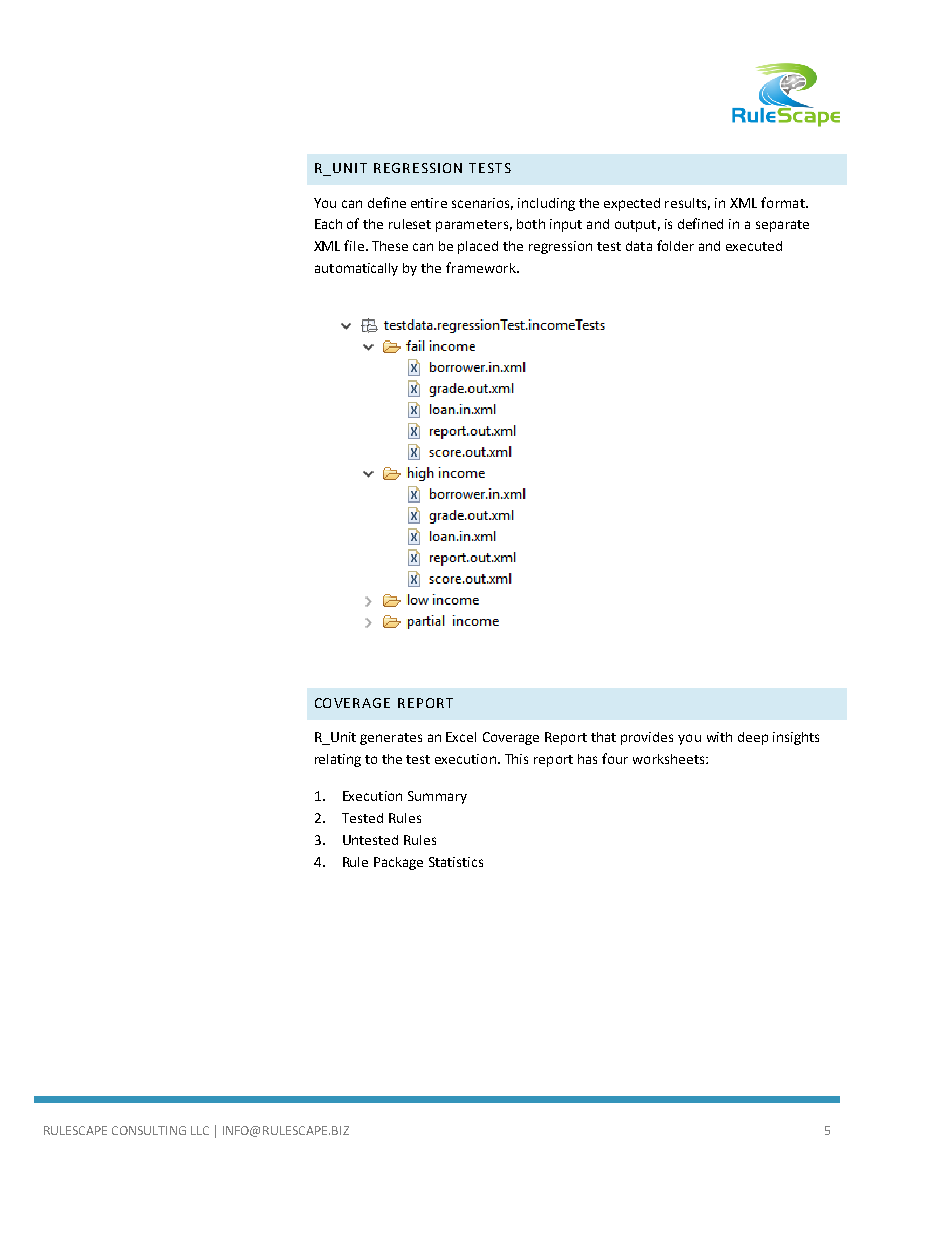  What do you see at coordinates (398, 863) in the screenshot?
I see `Package` at bounding box center [398, 863].
